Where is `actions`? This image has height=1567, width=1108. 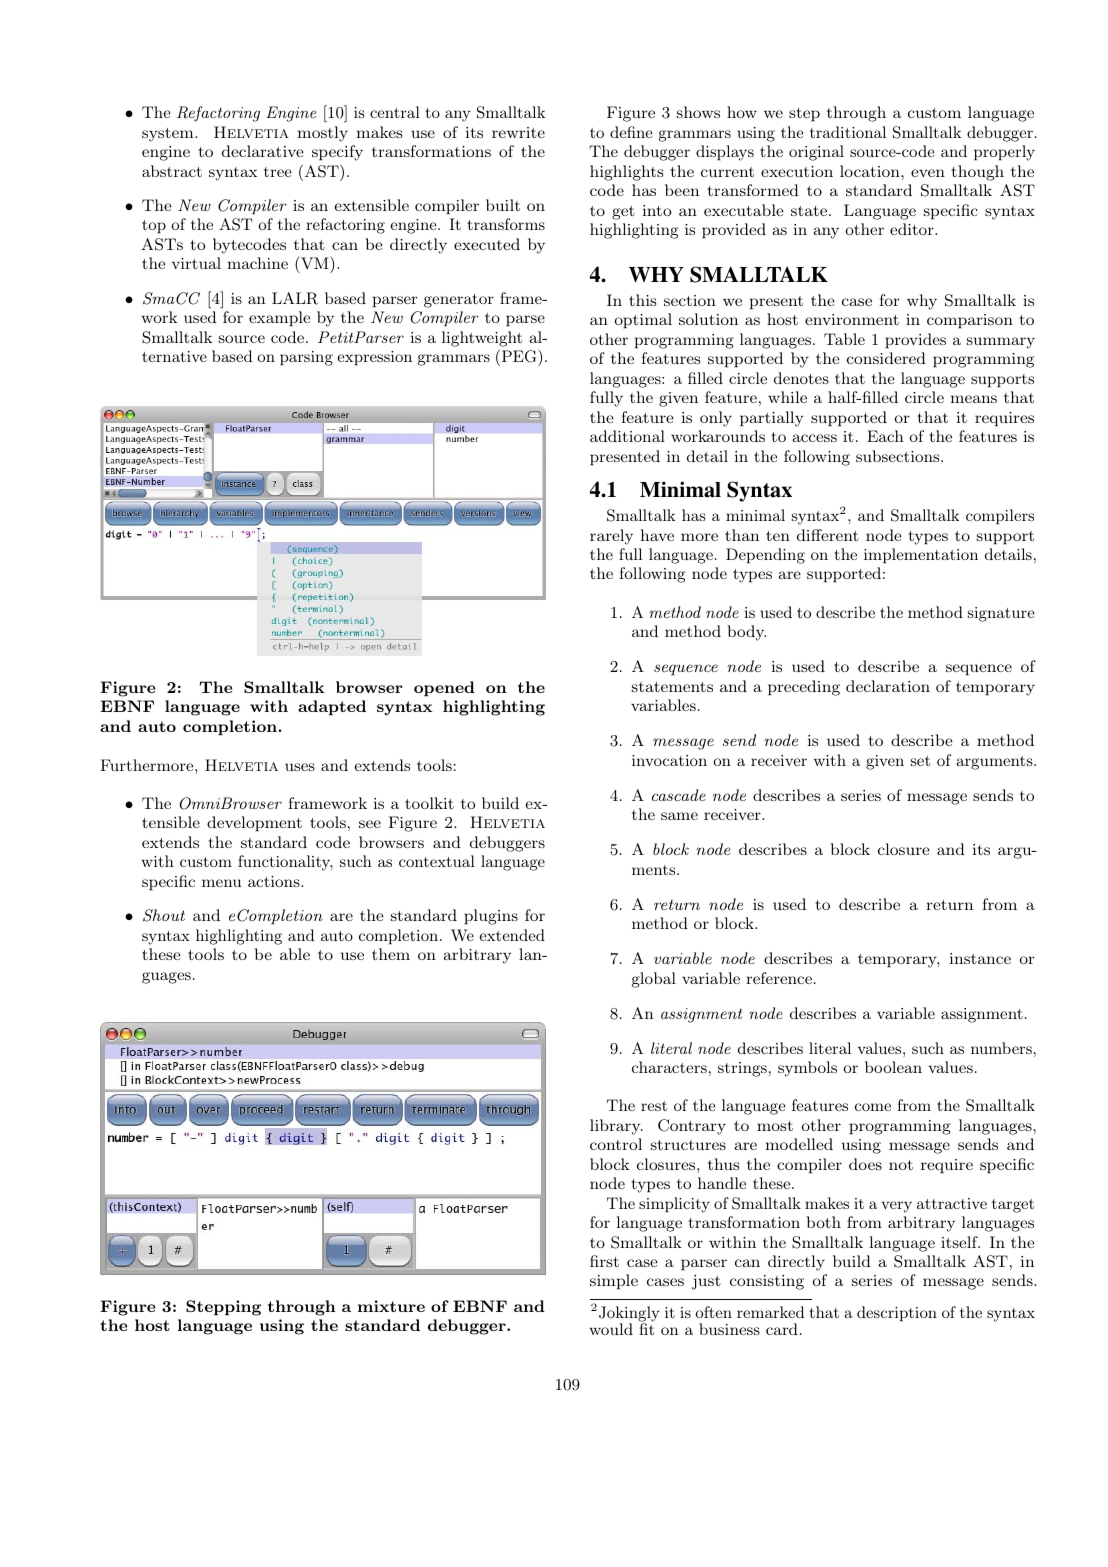 actions is located at coordinates (275, 881).
